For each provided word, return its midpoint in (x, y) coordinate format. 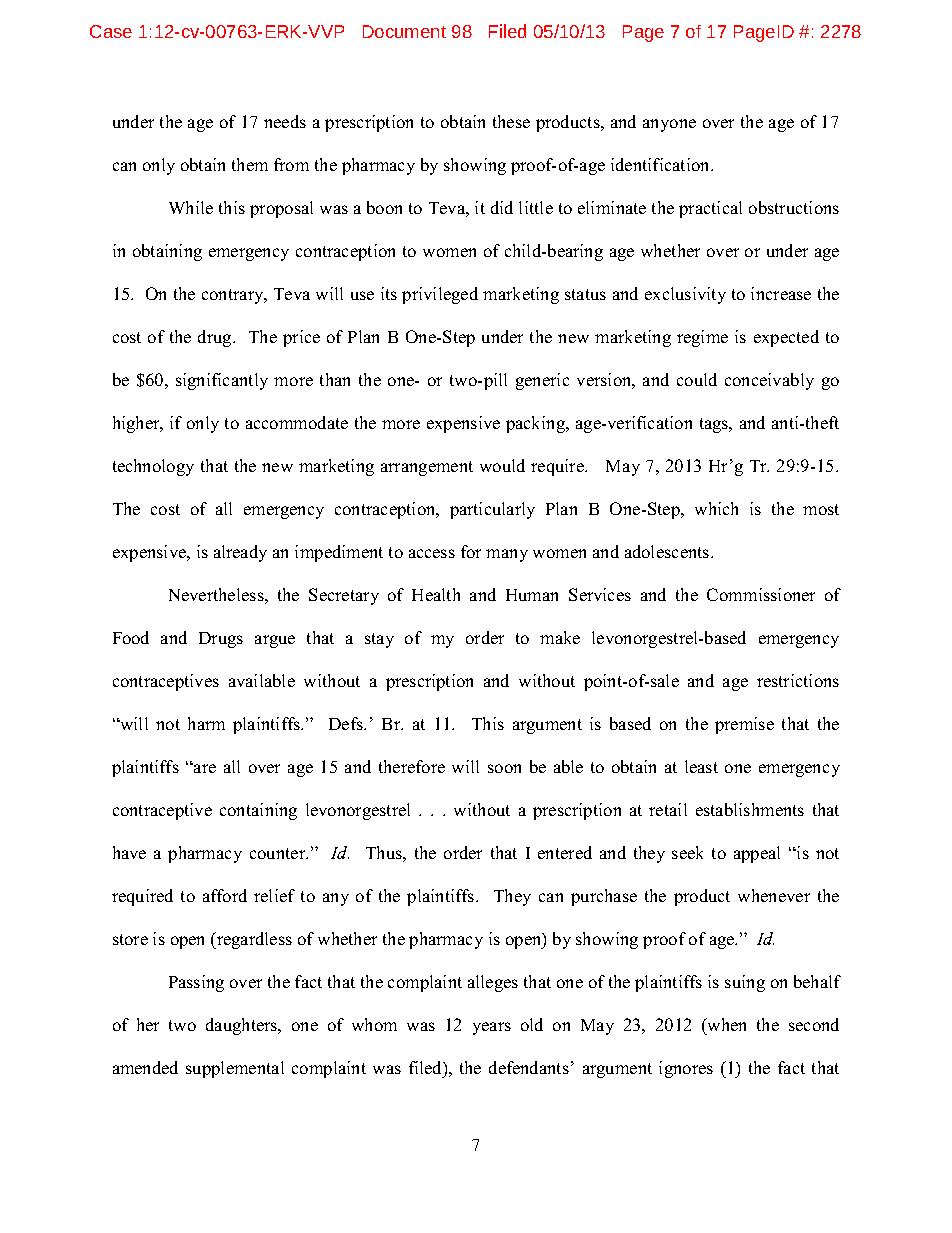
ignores (686, 1069)
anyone (669, 125)
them (250, 164)
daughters (243, 1026)
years (492, 1028)
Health (436, 594)
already (240, 553)
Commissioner (761, 594)
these (511, 121)
